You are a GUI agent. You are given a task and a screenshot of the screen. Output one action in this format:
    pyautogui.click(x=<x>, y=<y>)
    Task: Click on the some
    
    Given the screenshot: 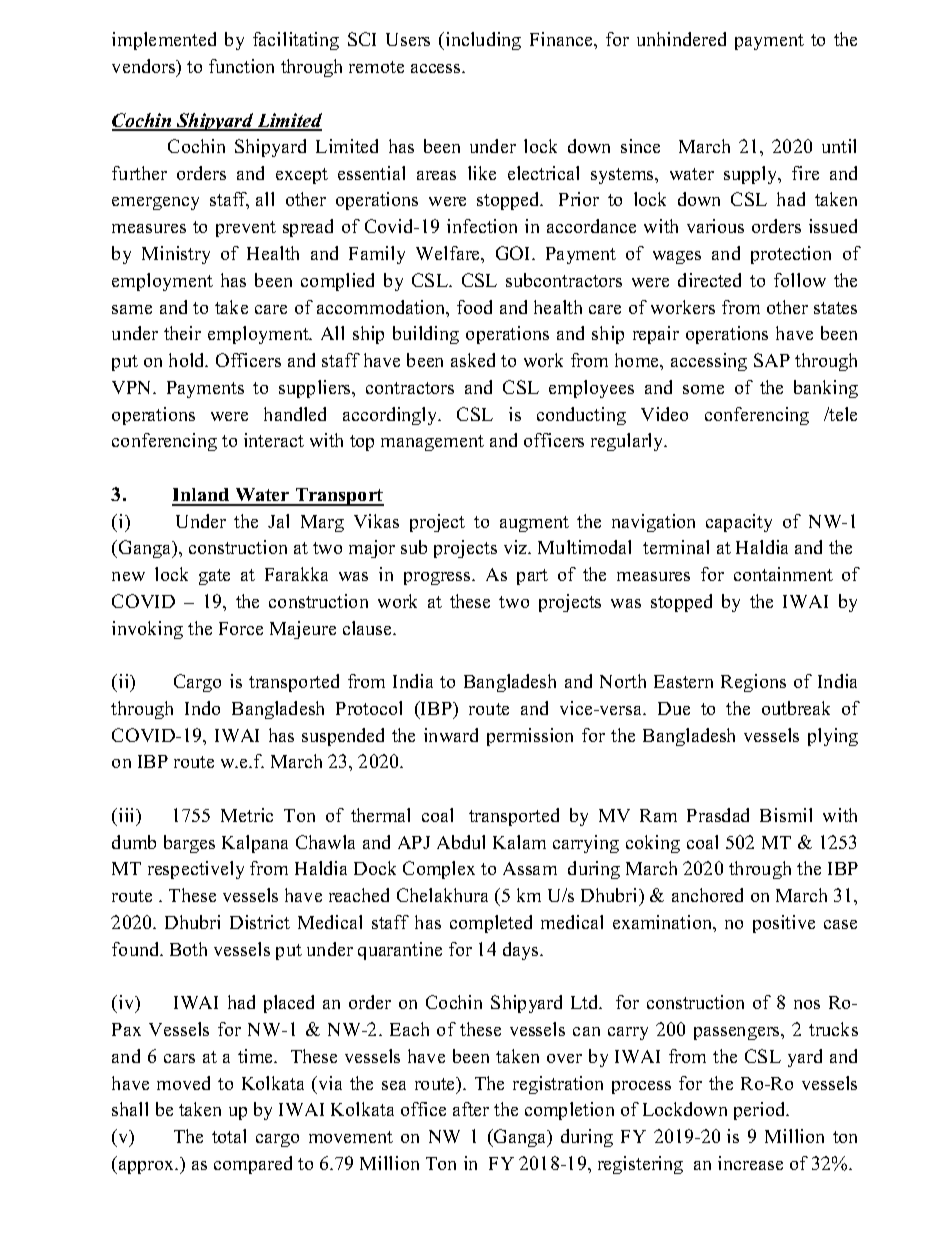 What is the action you would take?
    pyautogui.click(x=703, y=389)
